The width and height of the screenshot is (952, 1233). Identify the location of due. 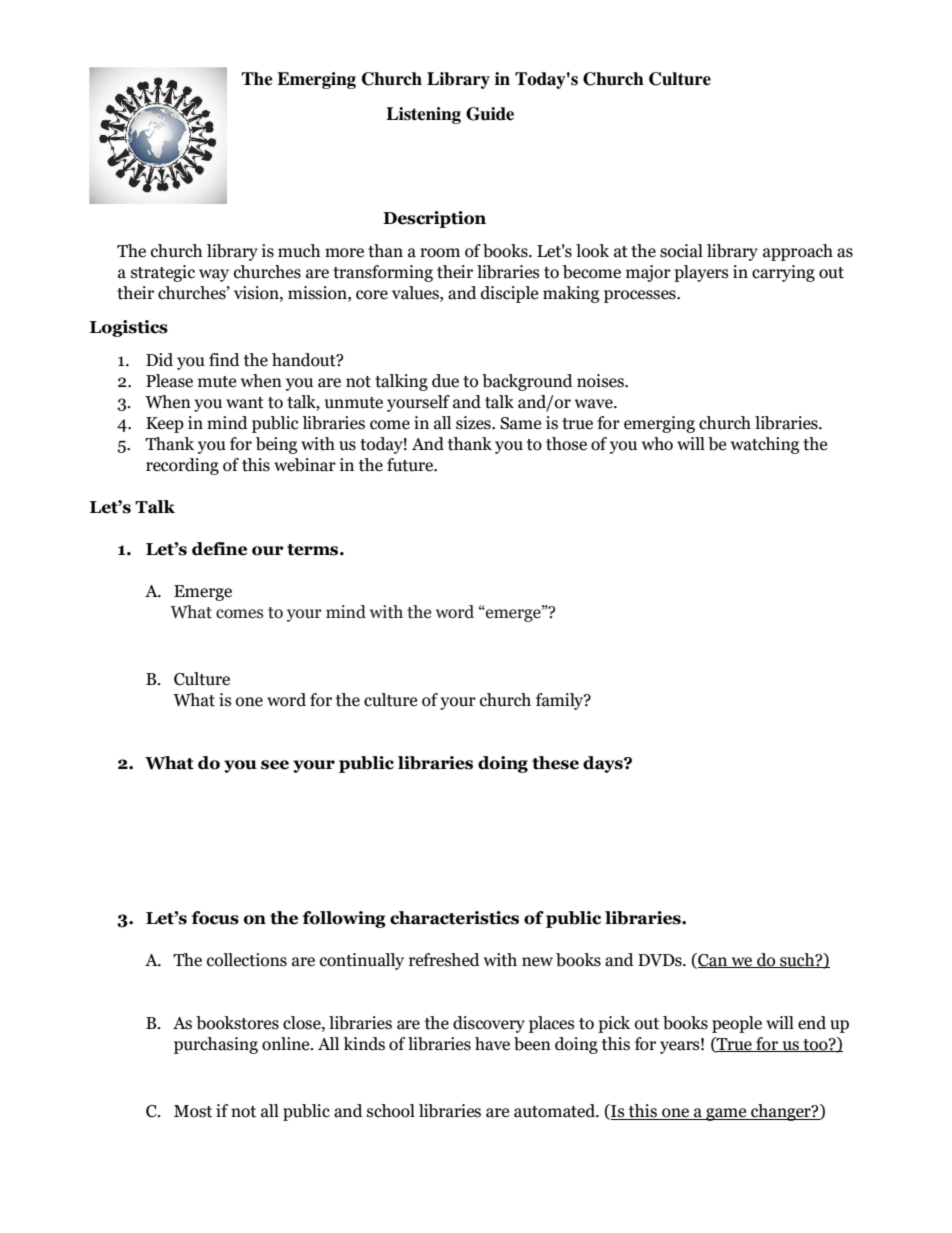
(445, 381).
